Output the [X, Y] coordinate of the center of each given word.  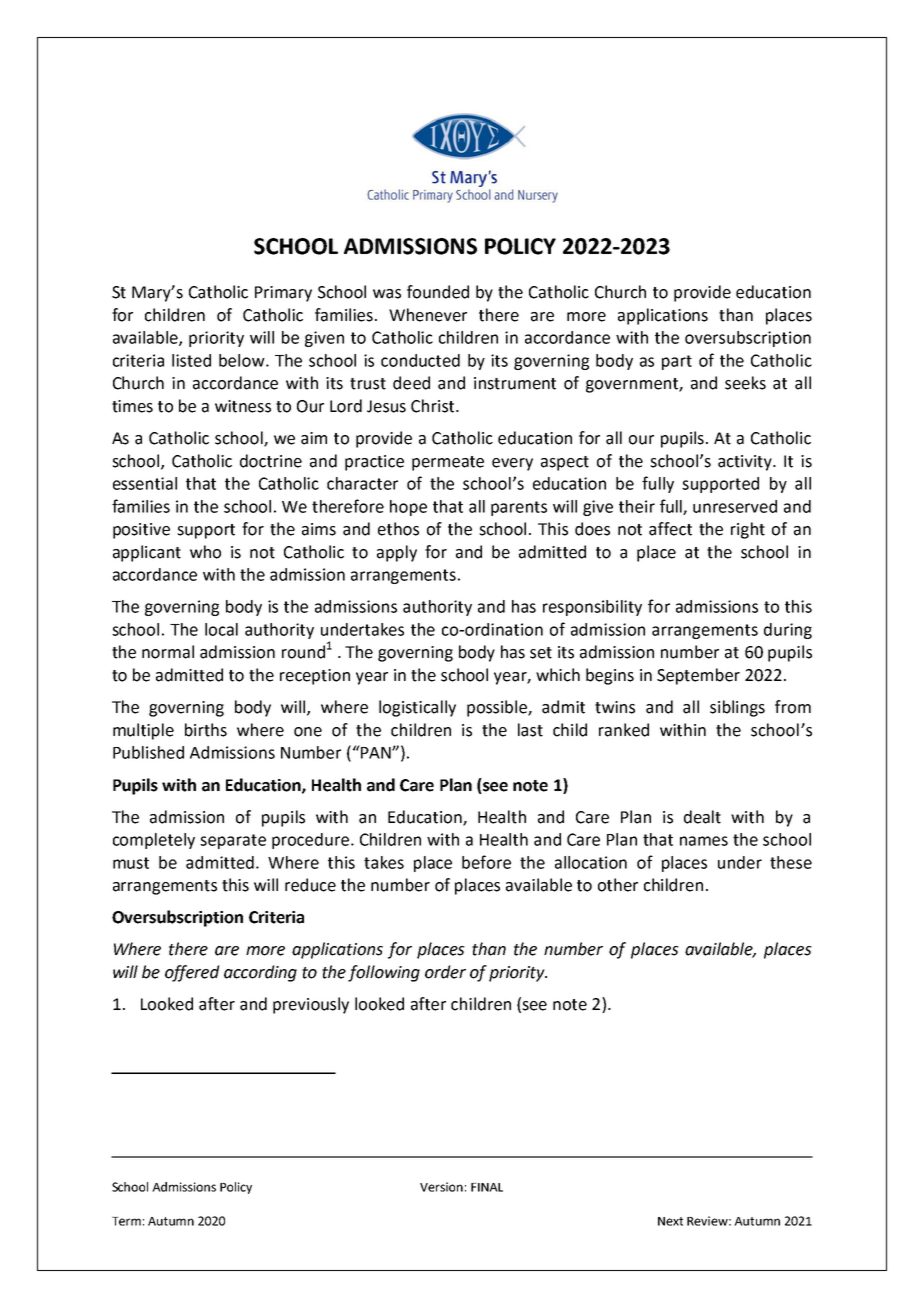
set [541, 653]
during [788, 631]
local [221, 629]
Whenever [428, 315]
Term [126, 1221]
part [677, 362]
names [704, 841]
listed [191, 360]
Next [670, 1221]
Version [441, 1187]
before [486, 862]
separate [233, 841]
